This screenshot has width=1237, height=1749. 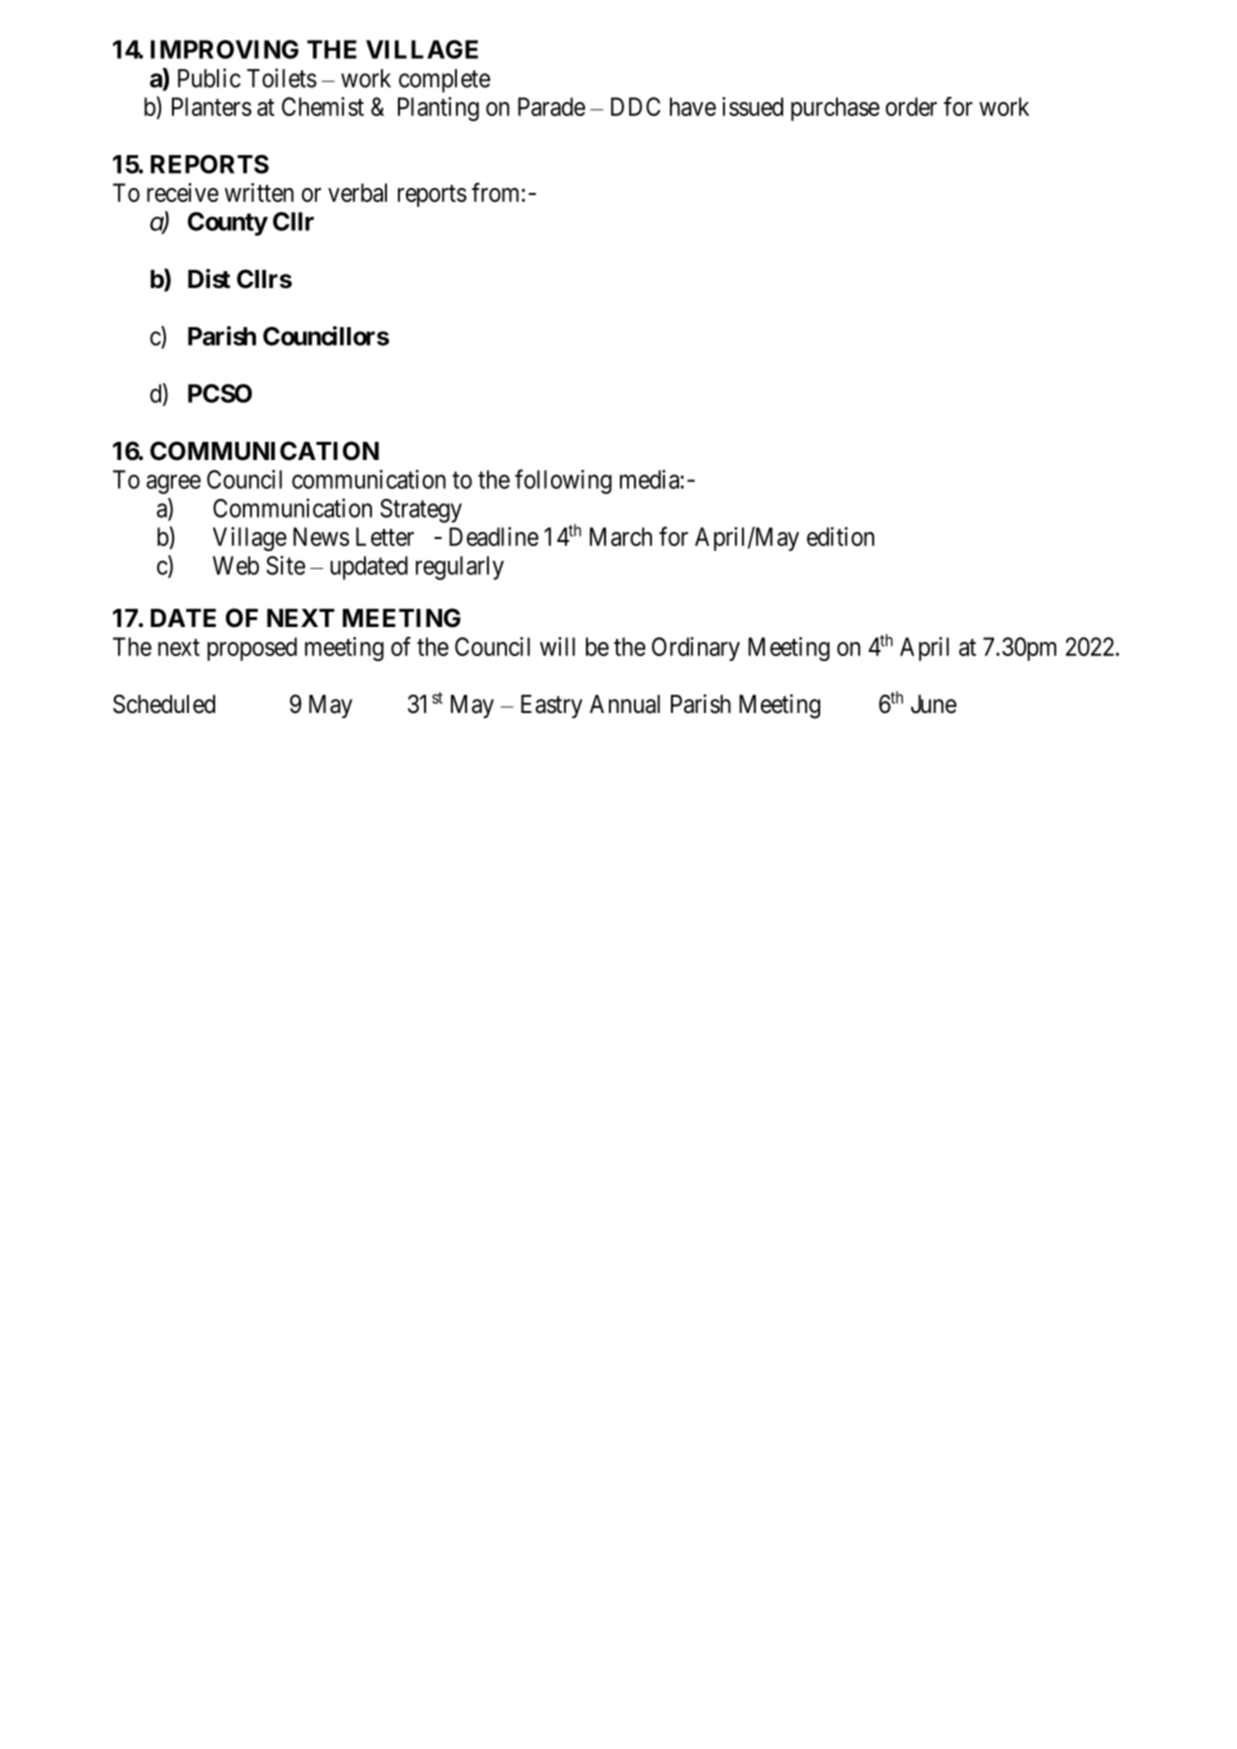 I want to click on Annual, so click(x=625, y=704).
